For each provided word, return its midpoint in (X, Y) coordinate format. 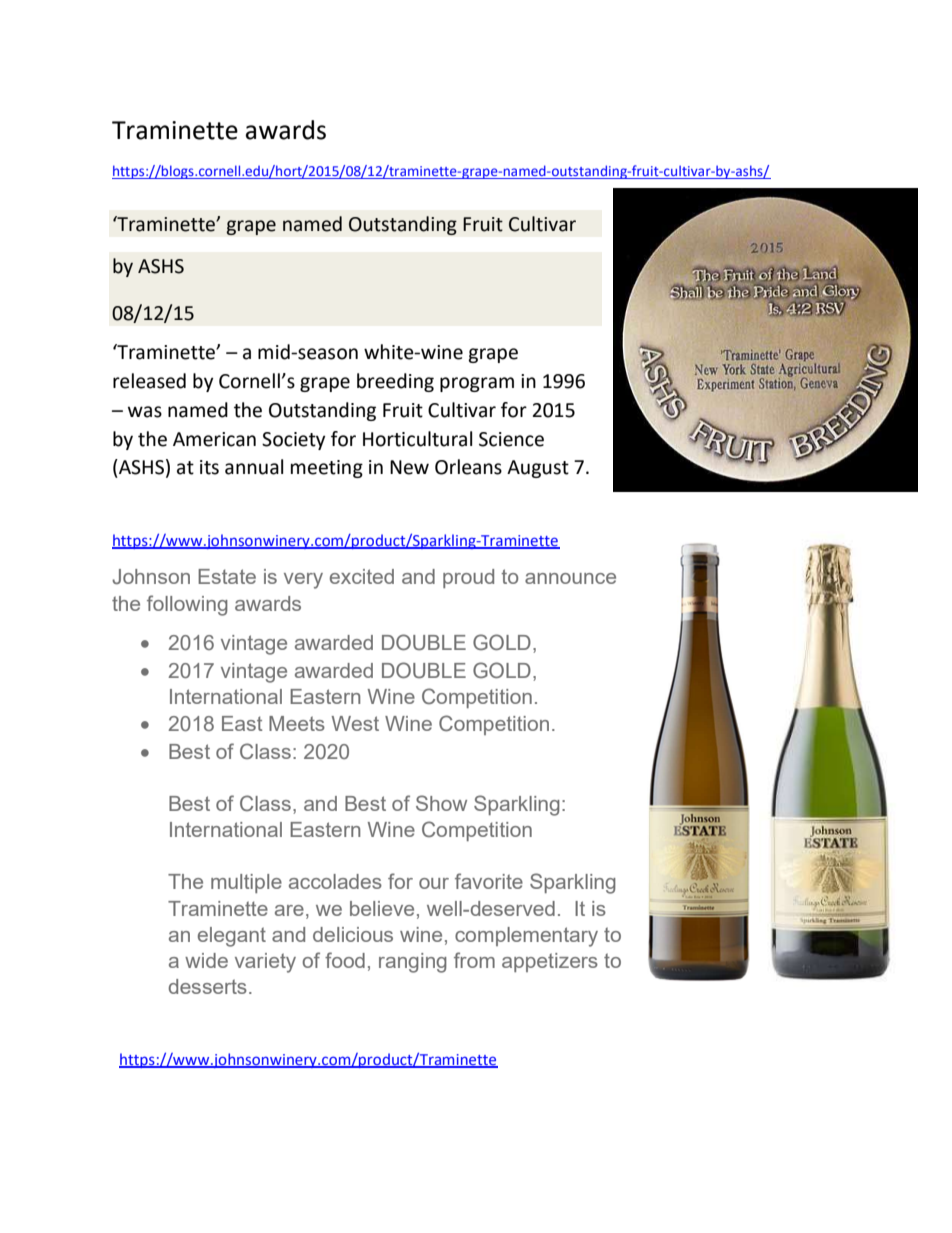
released (149, 381)
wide (206, 960)
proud (468, 578)
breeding (395, 382)
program (477, 384)
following (187, 605)
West (355, 723)
